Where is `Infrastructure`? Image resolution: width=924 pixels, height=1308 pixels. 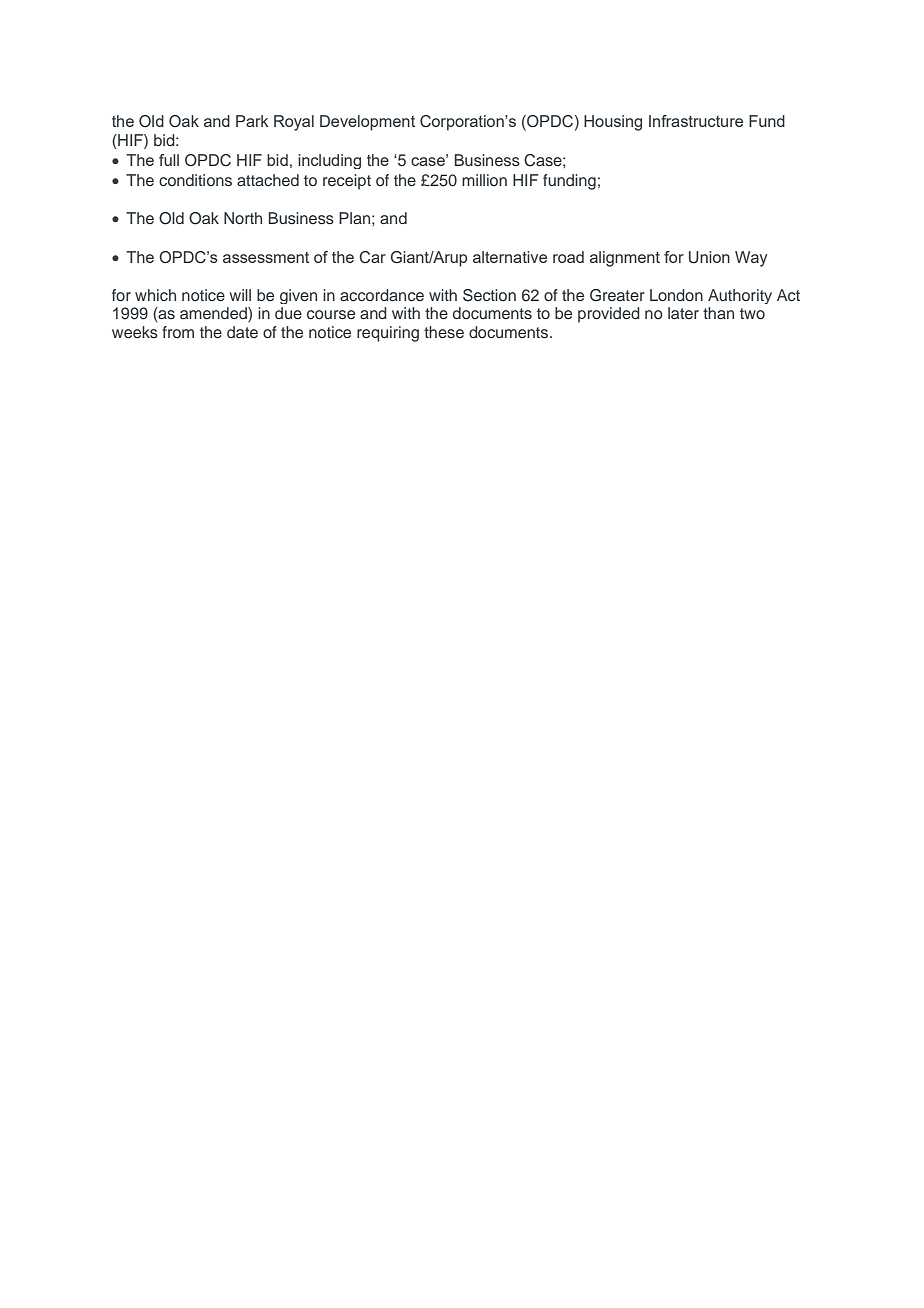
Infrastructure is located at coordinates (696, 121).
